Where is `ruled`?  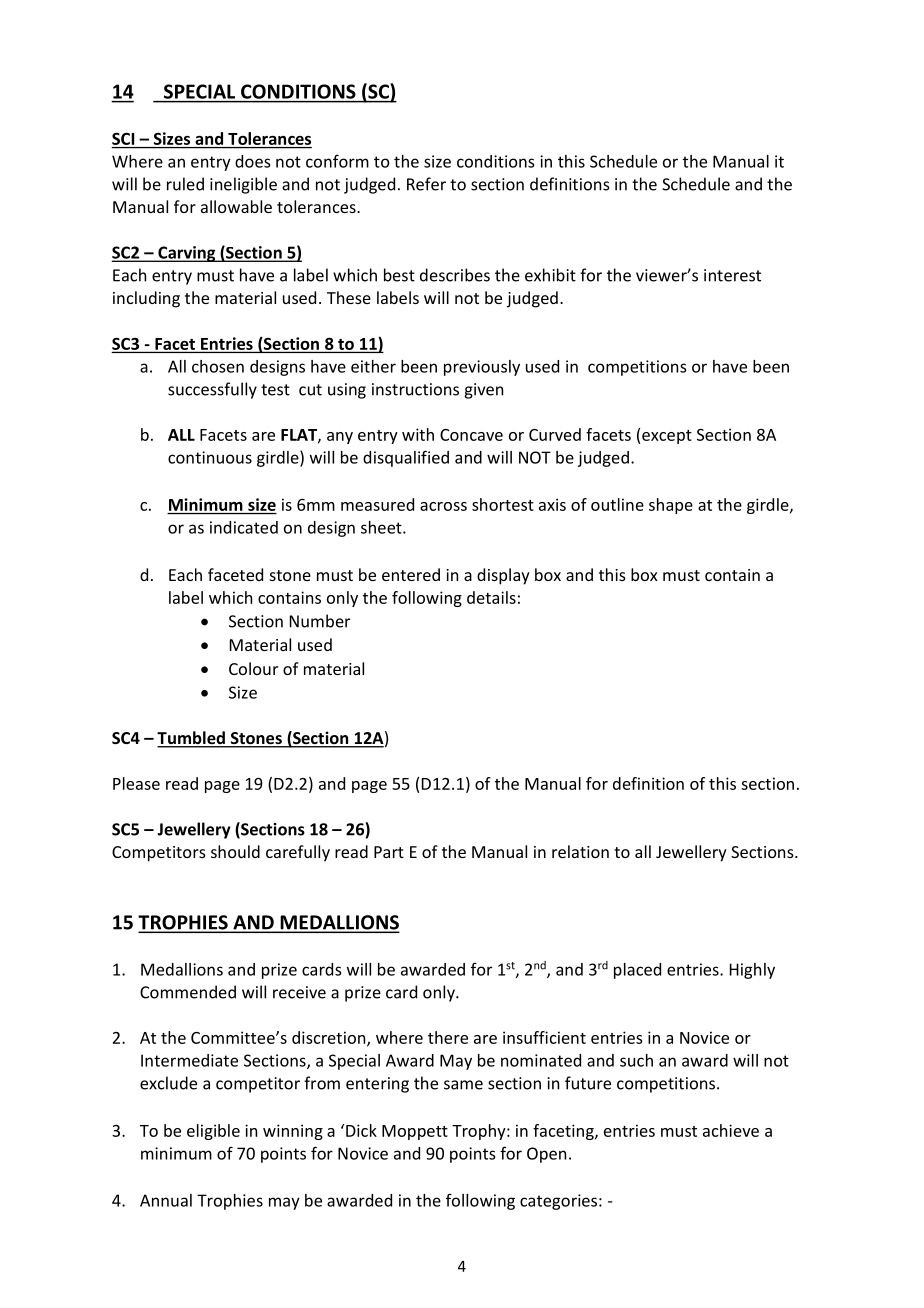
ruled is located at coordinates (185, 184).
